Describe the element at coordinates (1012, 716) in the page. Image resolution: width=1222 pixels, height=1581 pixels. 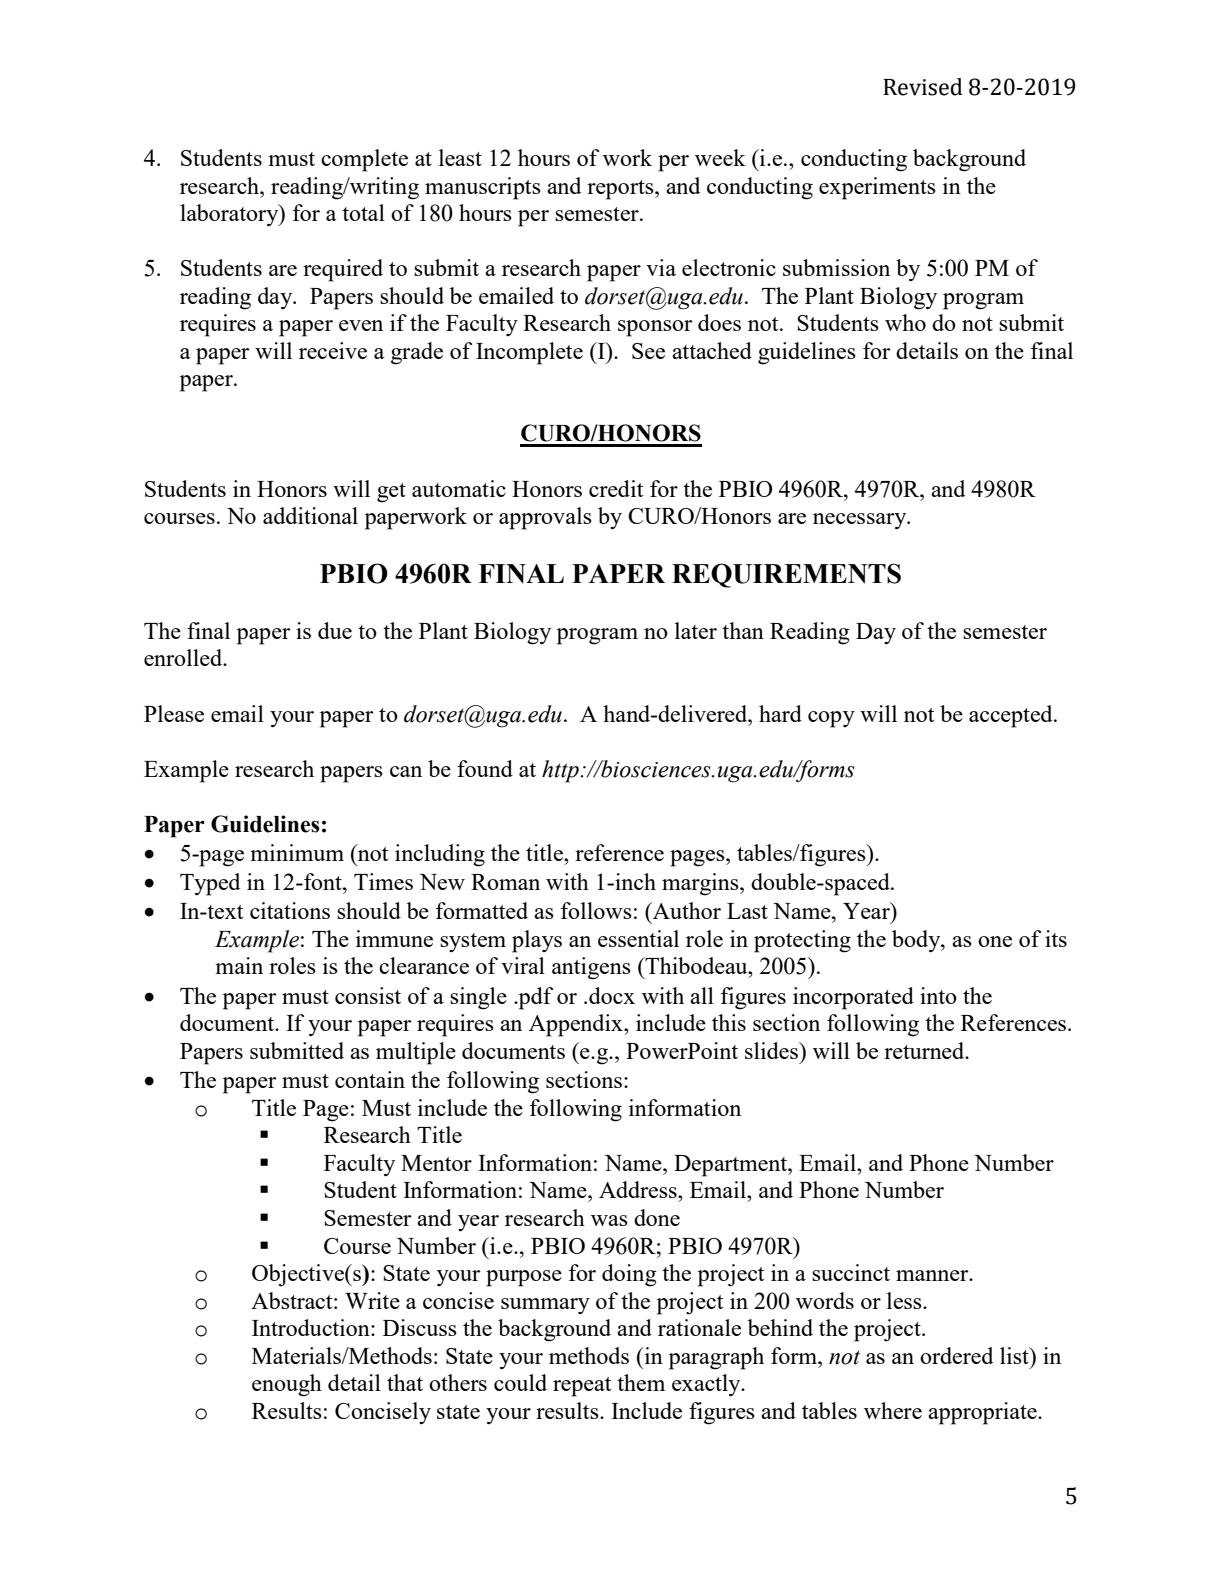
I see `accepted` at that location.
